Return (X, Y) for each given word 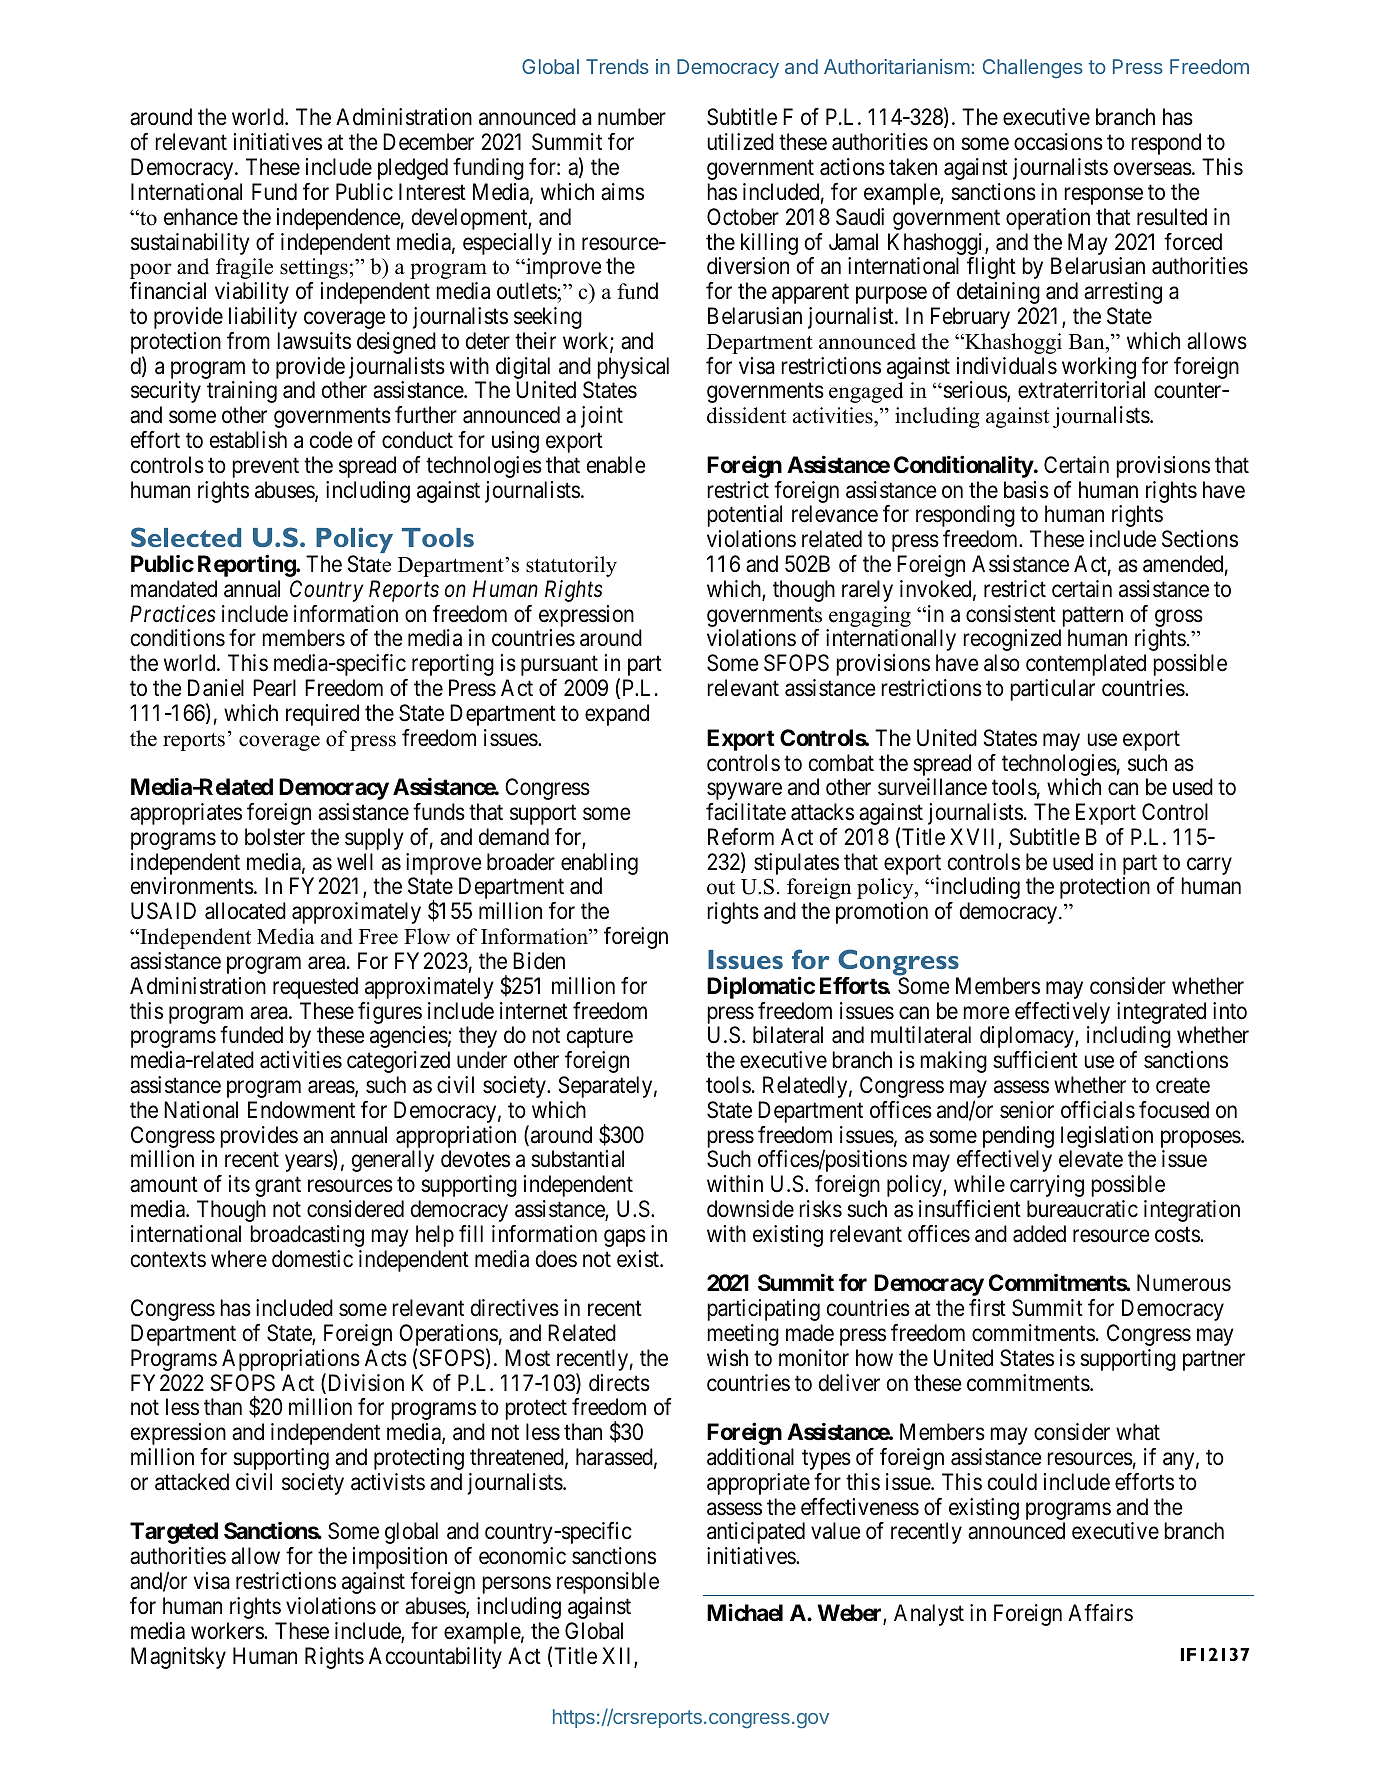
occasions (1058, 142)
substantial (577, 1159)
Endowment (301, 1110)
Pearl (274, 688)
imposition (400, 1558)
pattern (1091, 618)
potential (744, 516)
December (428, 142)
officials (1098, 1110)
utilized (740, 142)
